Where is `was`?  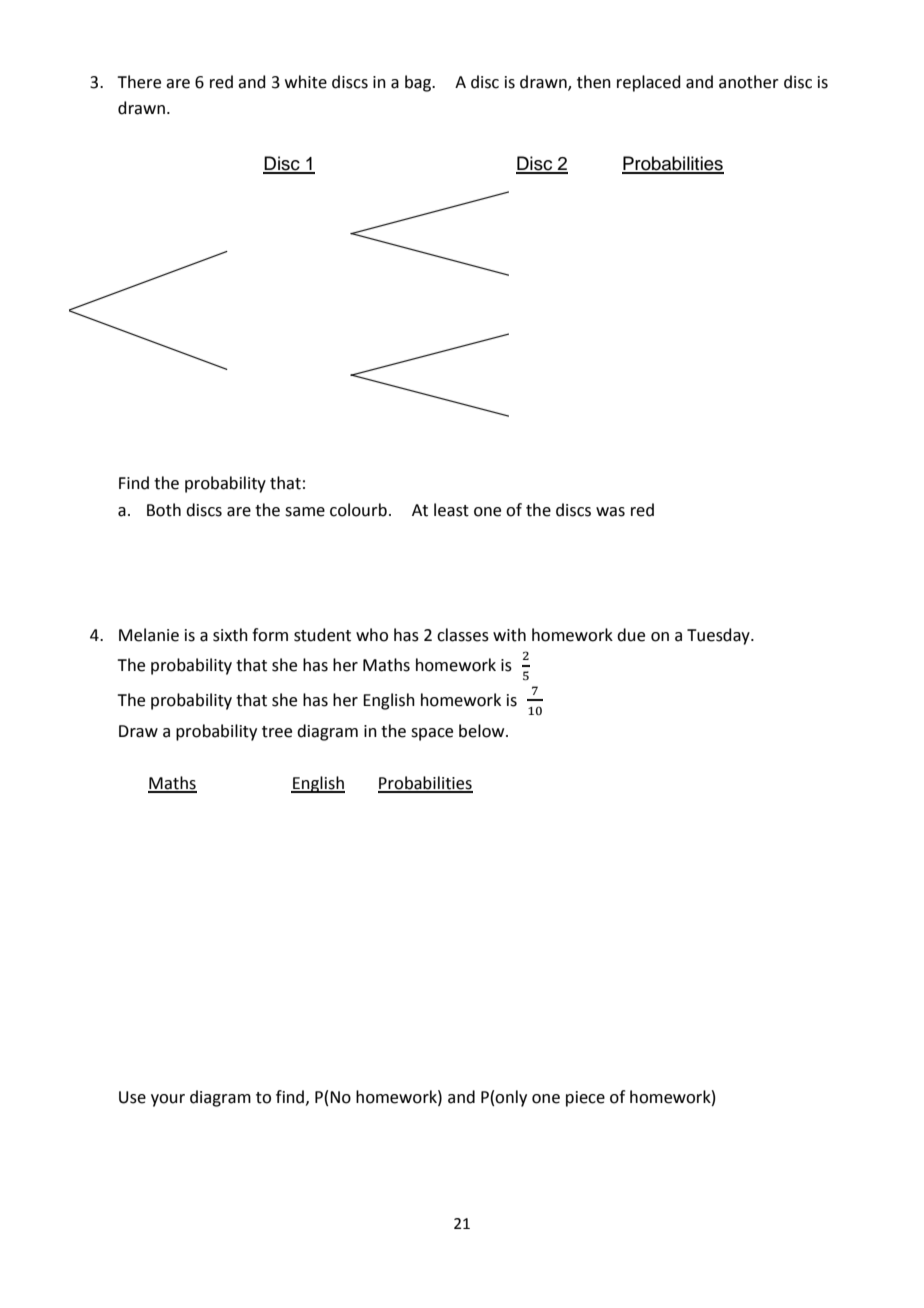
was is located at coordinates (610, 512).
